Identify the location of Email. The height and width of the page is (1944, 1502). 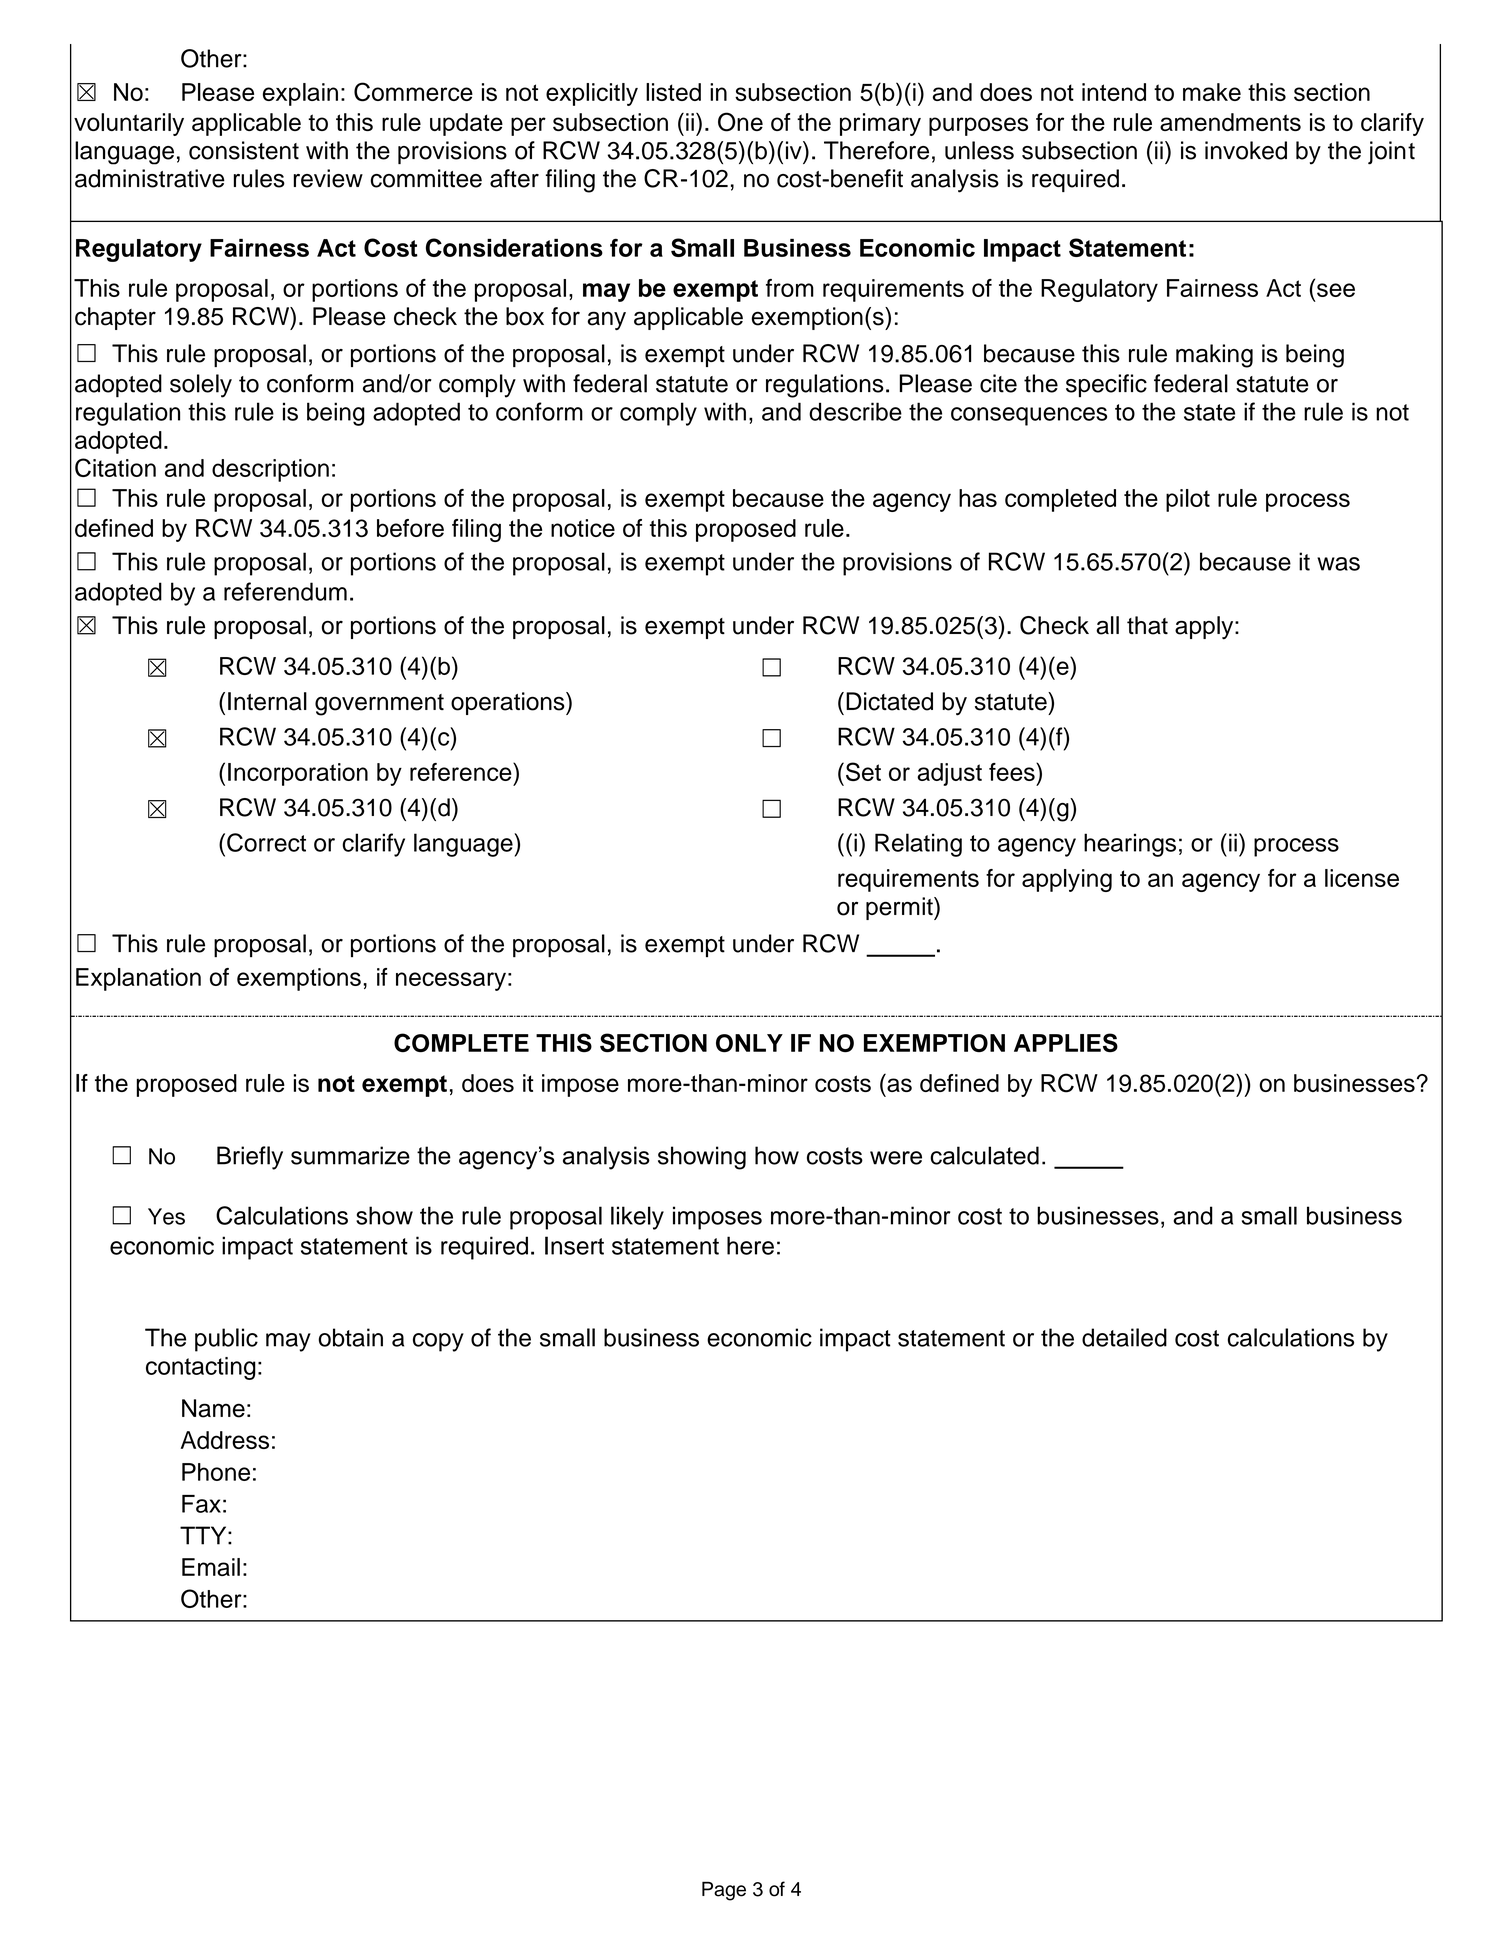
(211, 1567).
